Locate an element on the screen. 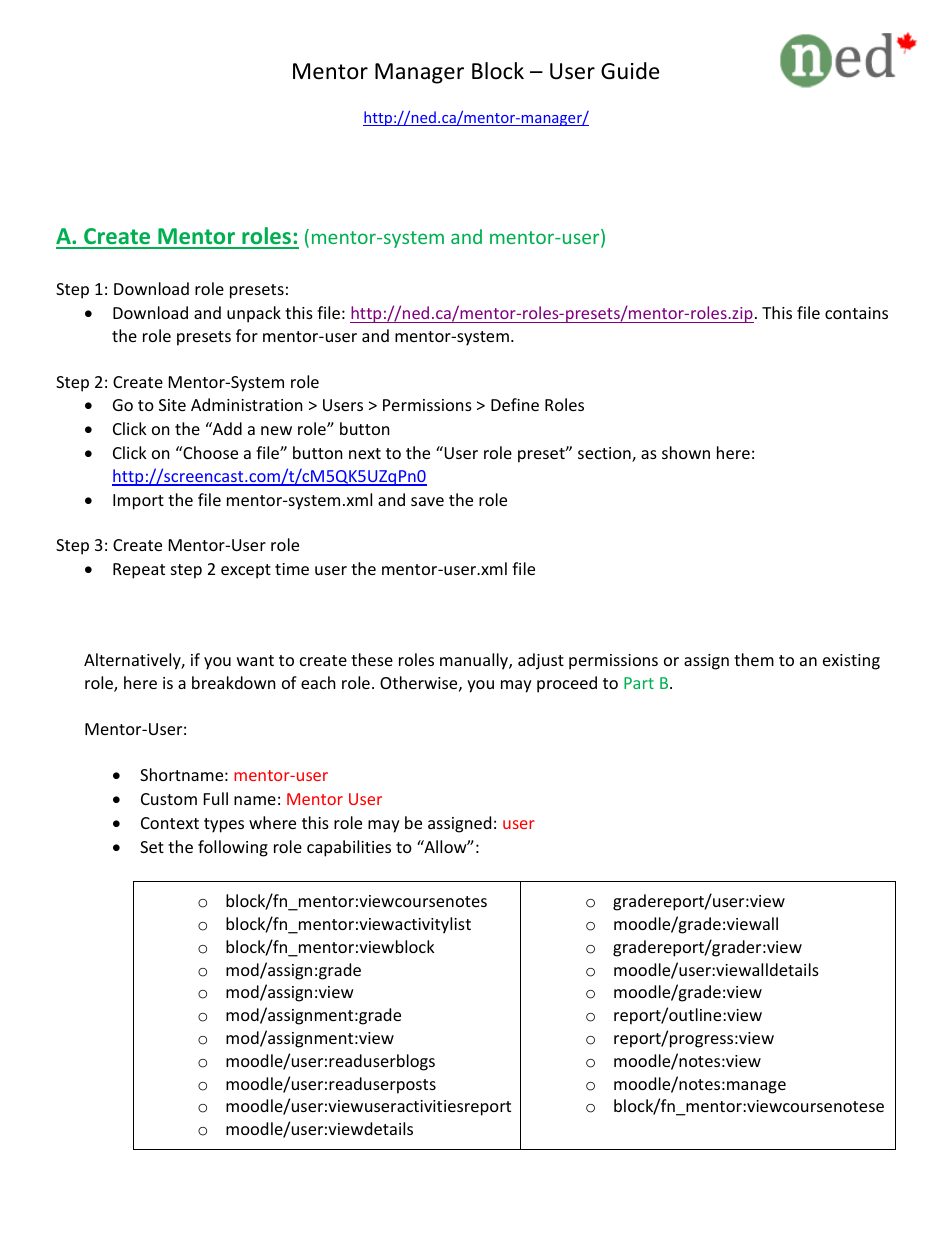 The width and height of the screenshot is (952, 1233). capabilities is located at coordinates (349, 848).
